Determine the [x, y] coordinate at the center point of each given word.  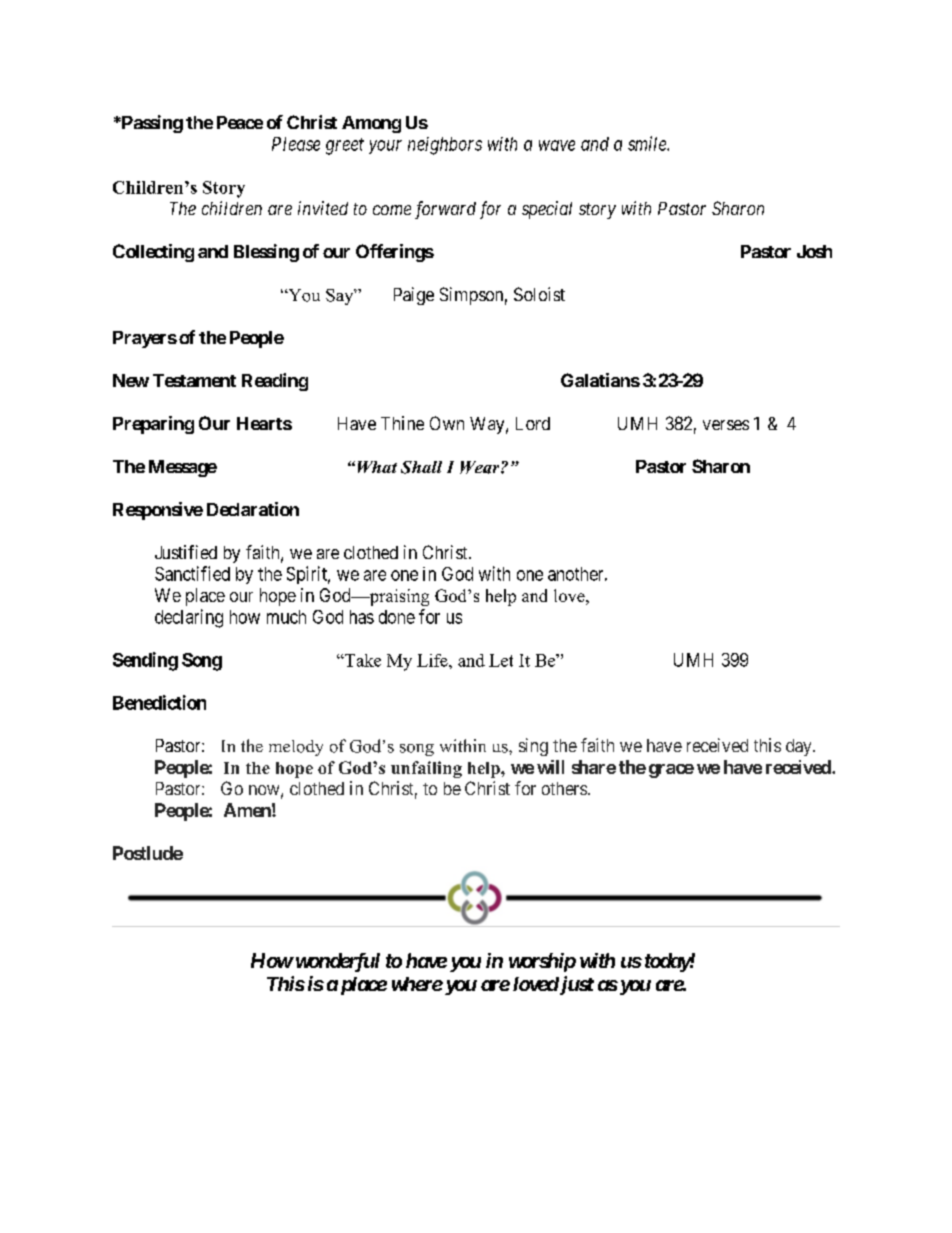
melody [296, 748]
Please [296, 144]
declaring [189, 618]
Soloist [539, 294]
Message [183, 468]
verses [726, 425]
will [550, 767]
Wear [481, 467]
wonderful [336, 962]
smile [648, 143]
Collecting [153, 253]
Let [501, 660]
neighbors [445, 146]
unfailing [426, 769]
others [564, 788]
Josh [814, 251]
